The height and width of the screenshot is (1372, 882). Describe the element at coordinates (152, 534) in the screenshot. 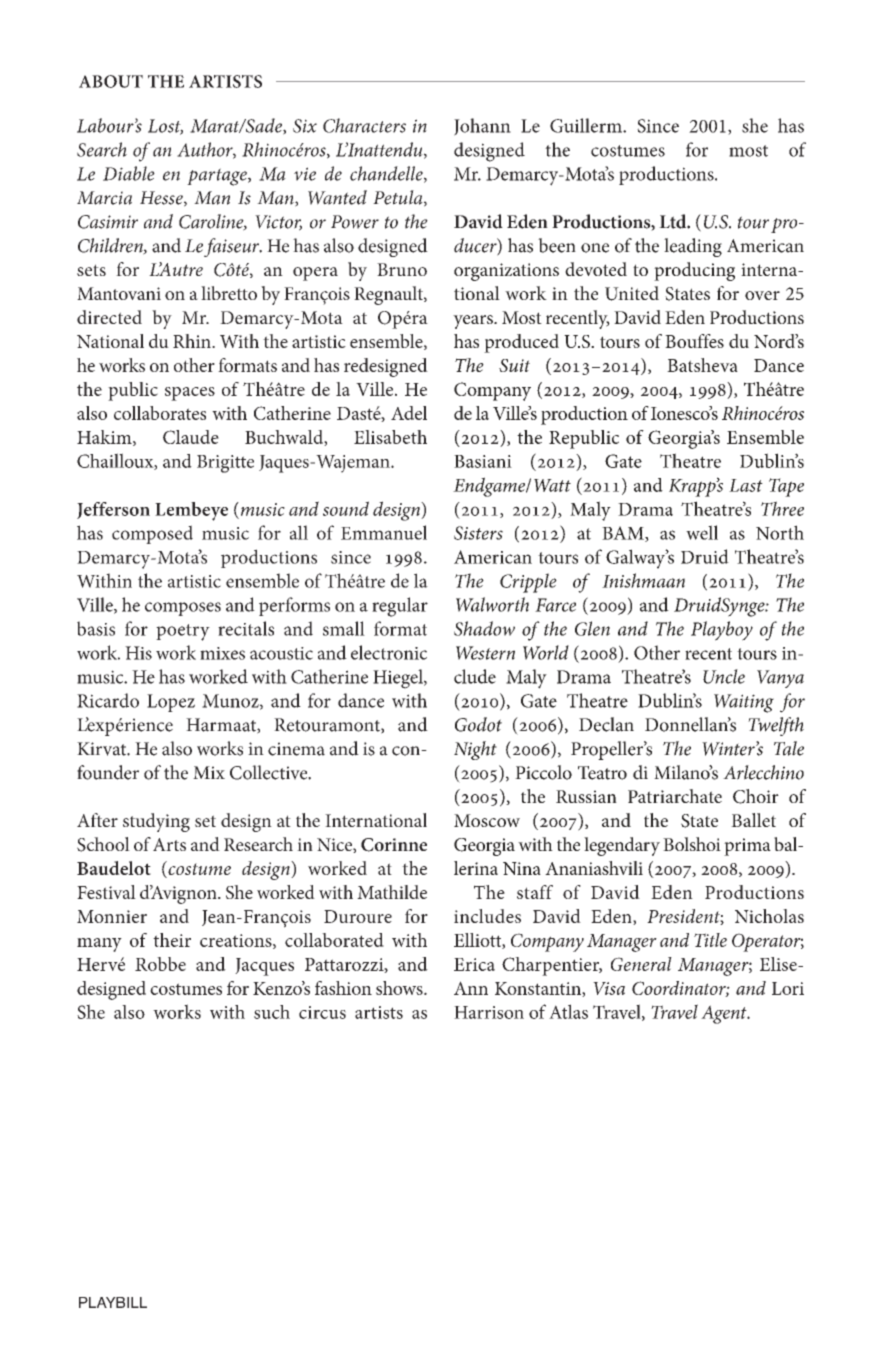

I see `composed` at that location.
